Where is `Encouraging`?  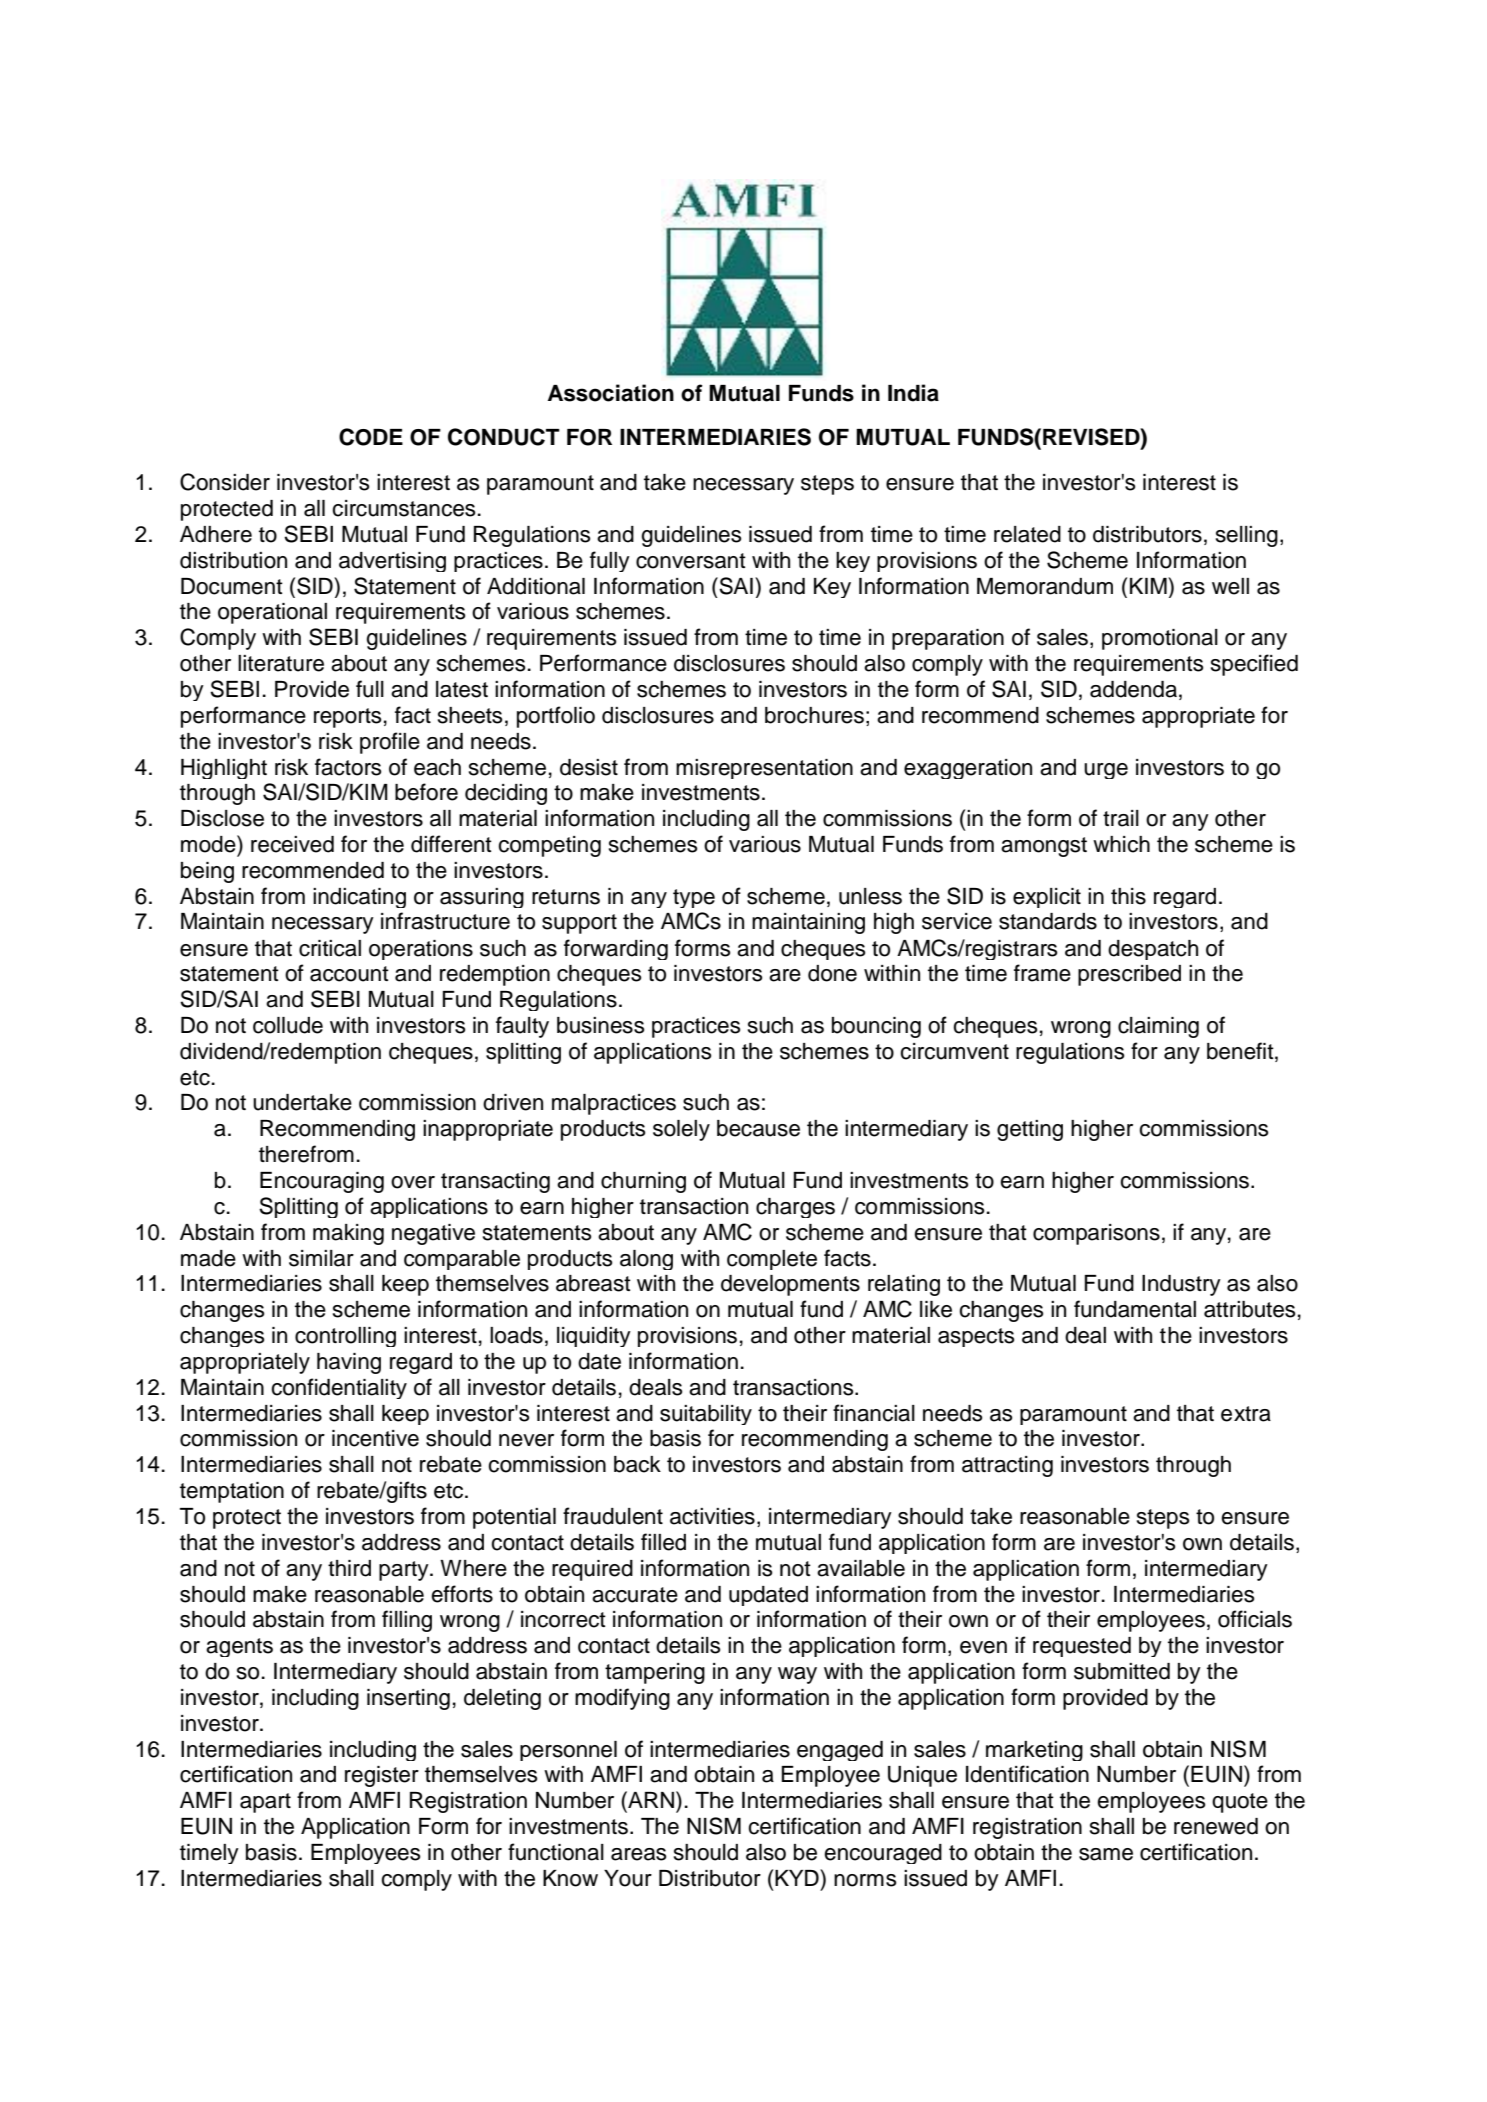
Encouraging is located at coordinates (322, 1182).
